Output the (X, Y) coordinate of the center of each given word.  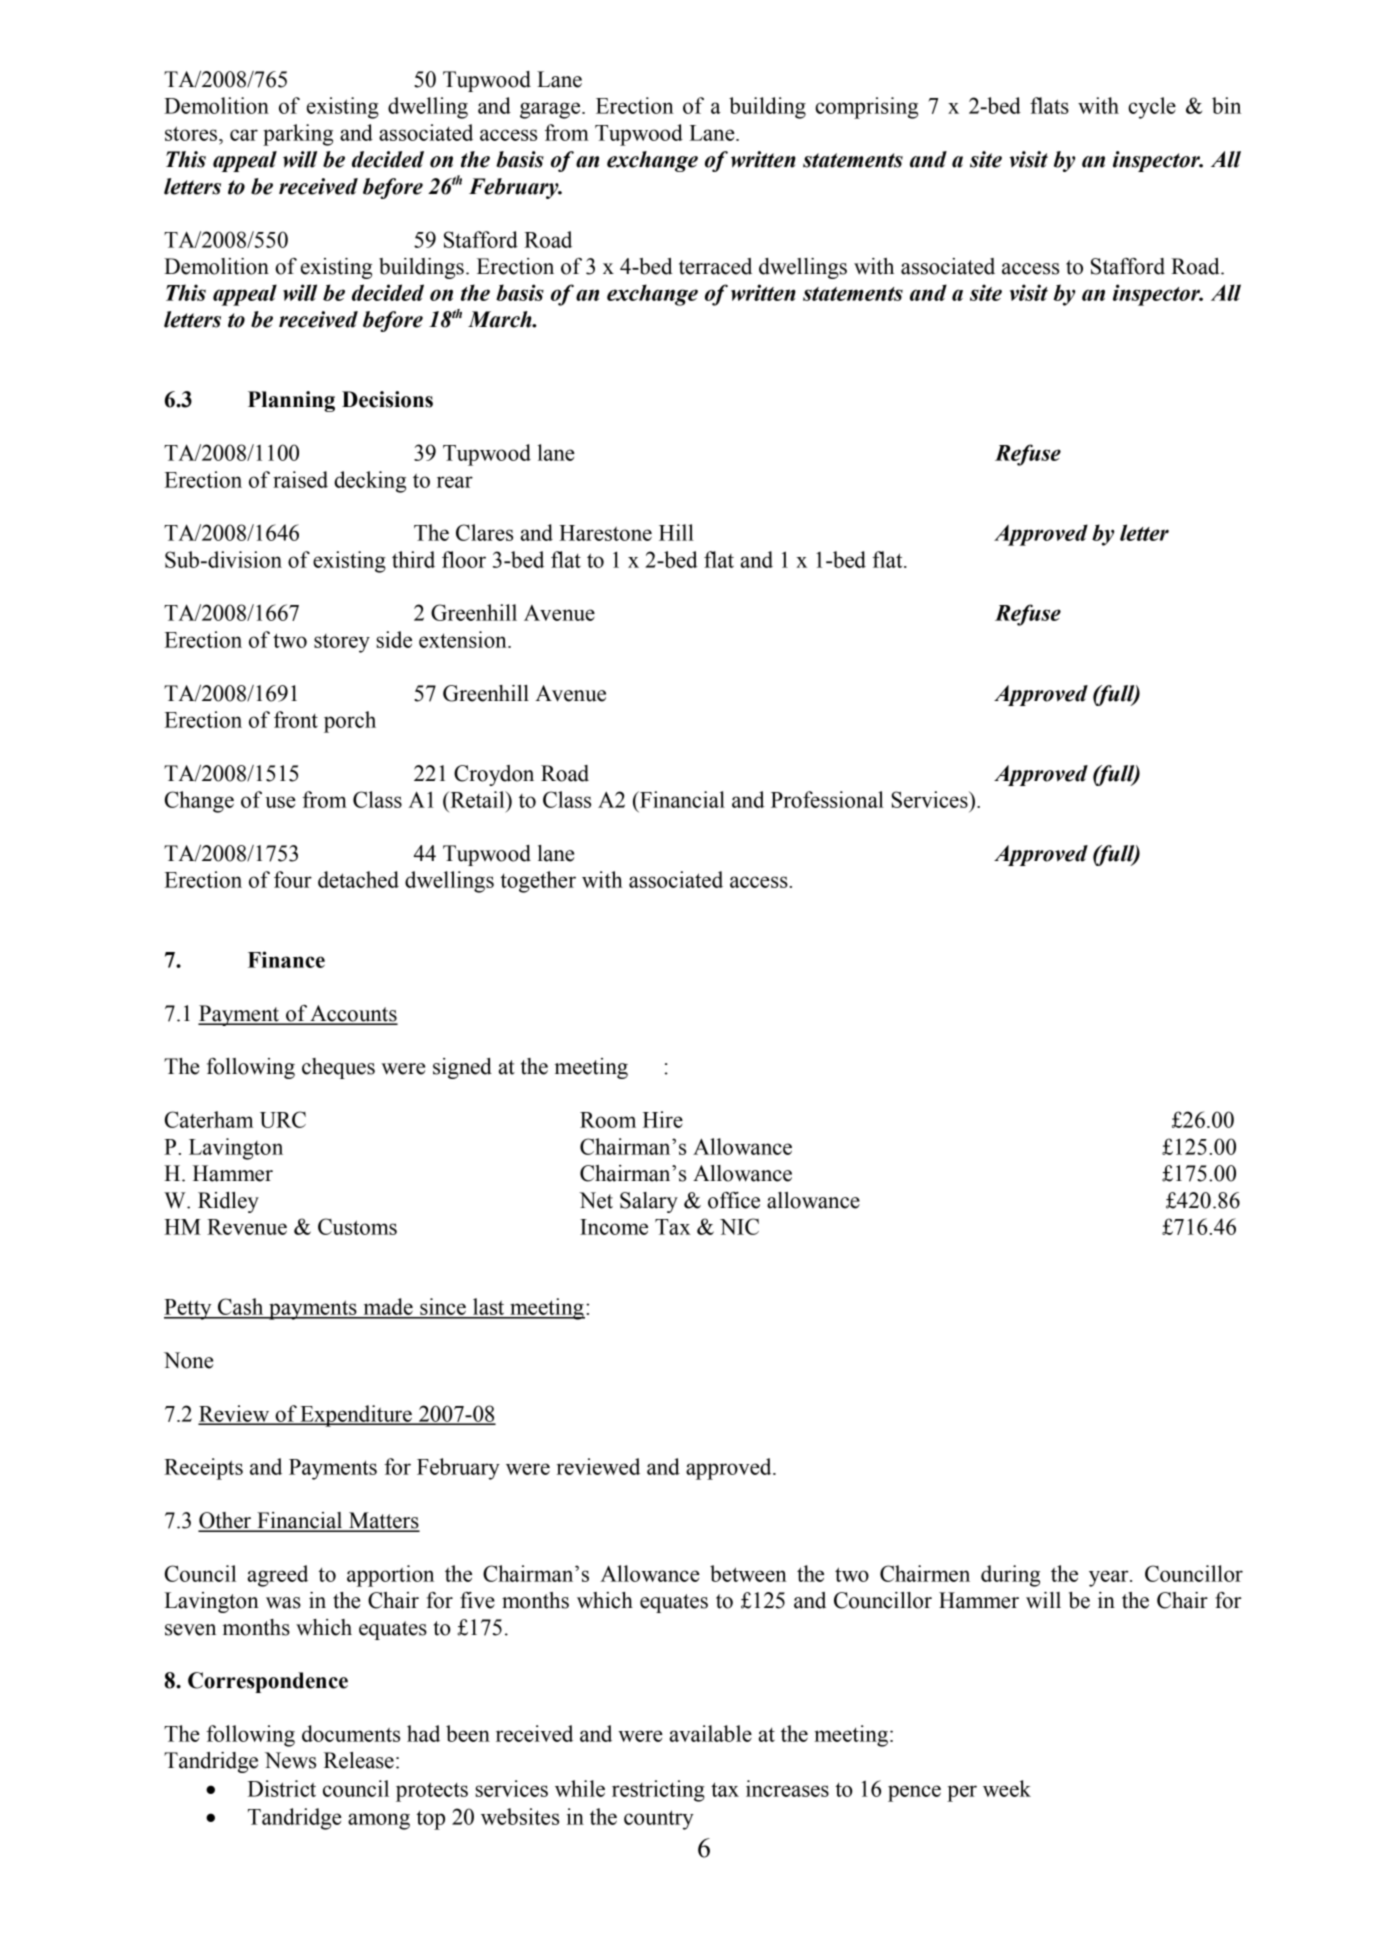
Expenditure (356, 1416)
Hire (663, 1119)
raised (300, 479)
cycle (1152, 108)
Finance (286, 959)
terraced (715, 266)
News (290, 1760)
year (1110, 1578)
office (734, 1200)
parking (298, 135)
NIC (739, 1226)
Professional (827, 799)
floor (464, 559)
